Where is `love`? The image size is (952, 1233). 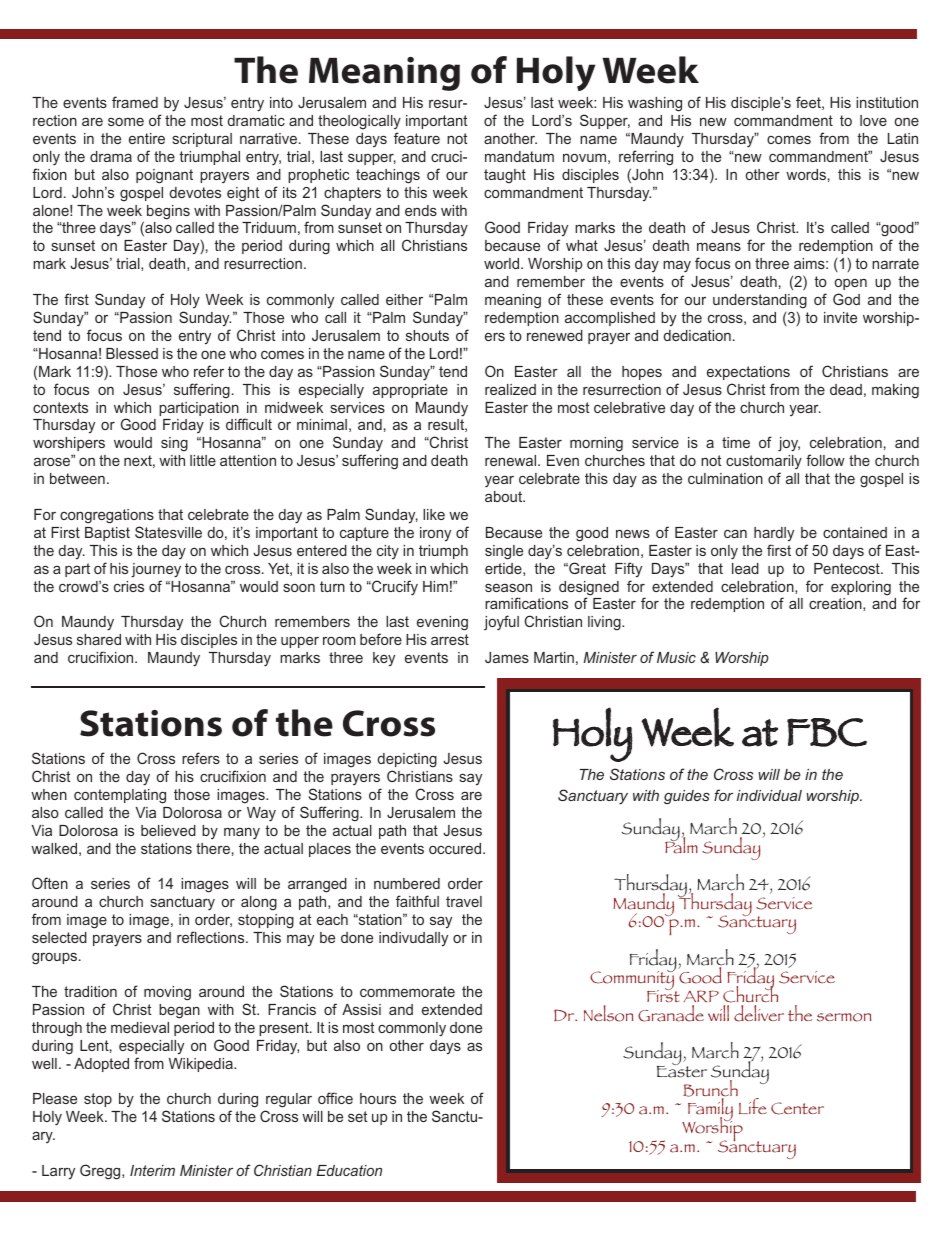
love is located at coordinates (873, 120).
